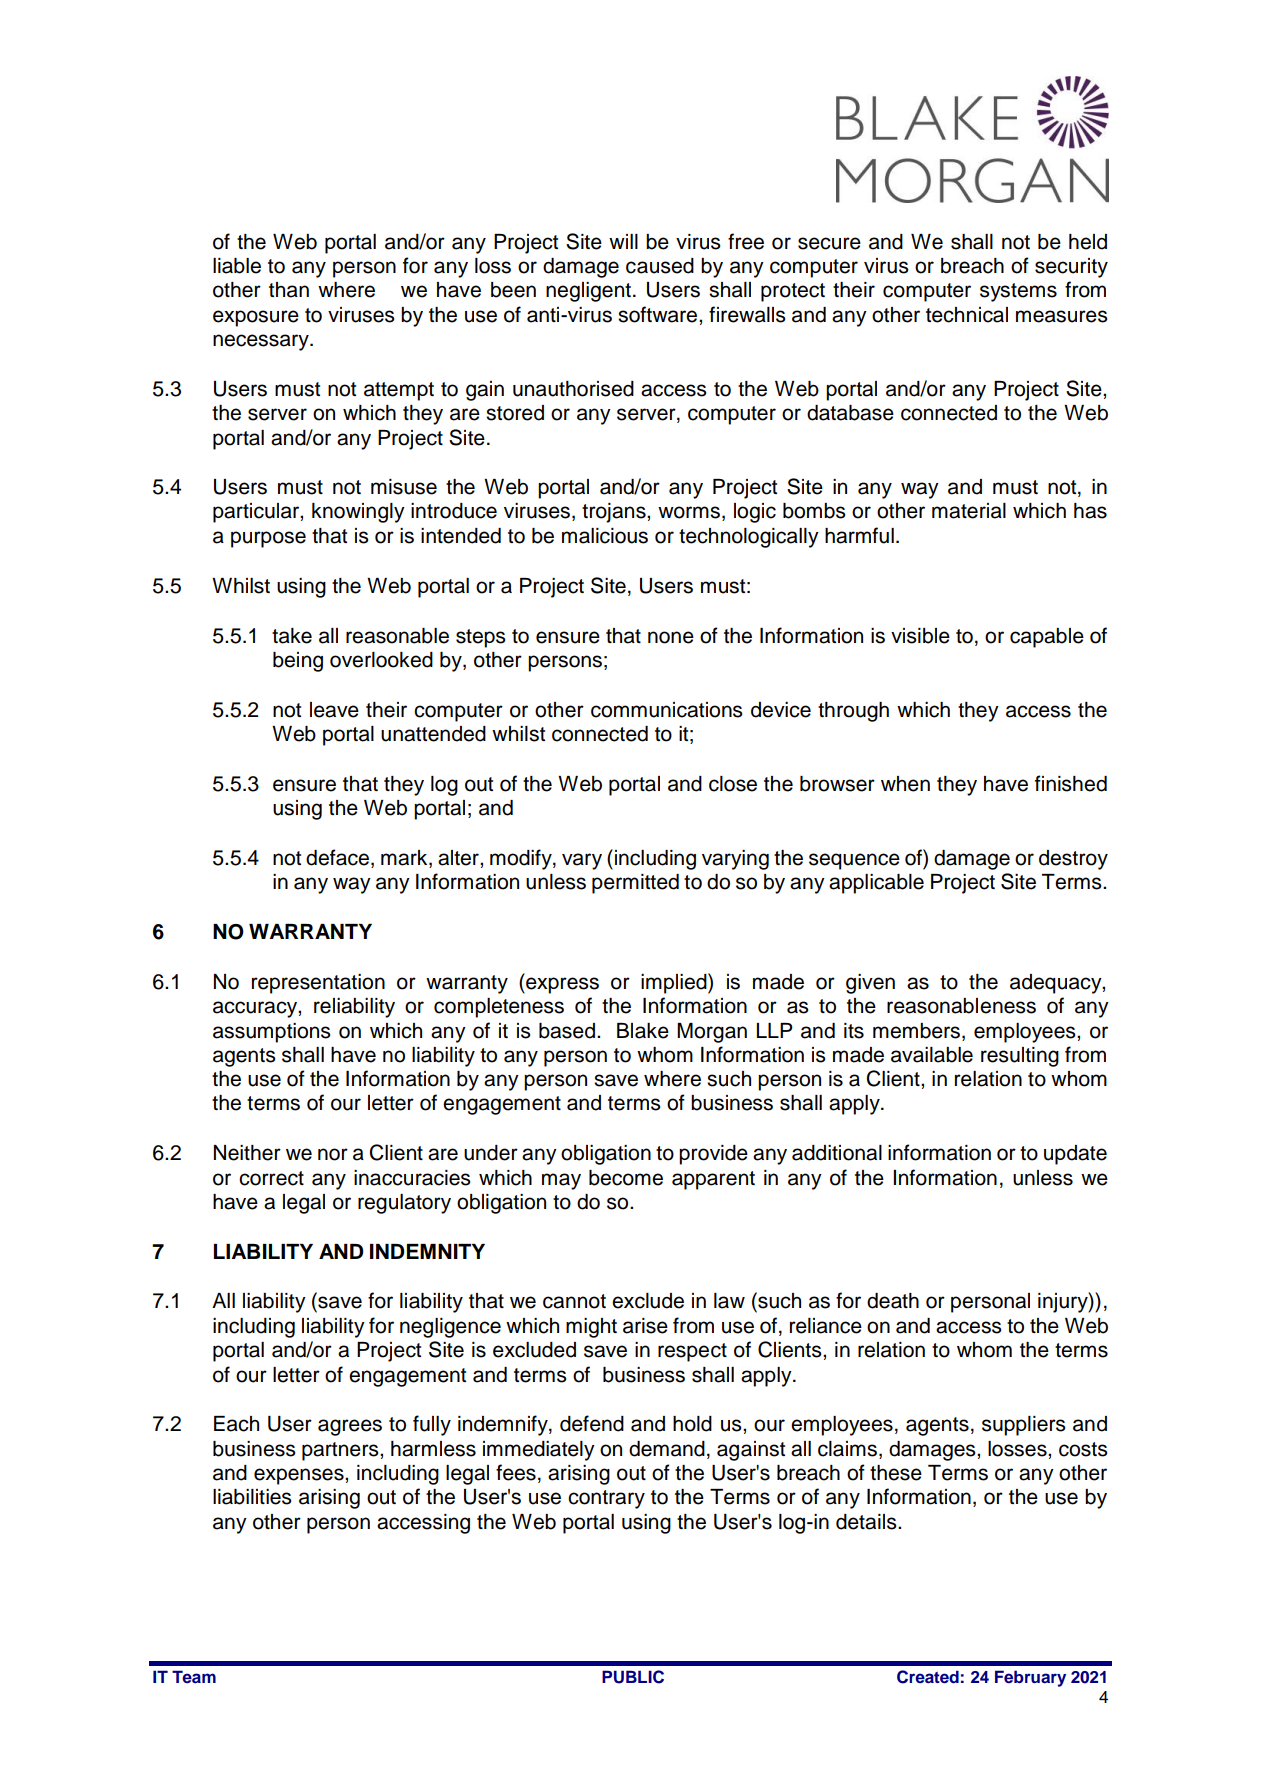 This screenshot has height=1783, width=1261. I want to click on systems, so click(1018, 292).
